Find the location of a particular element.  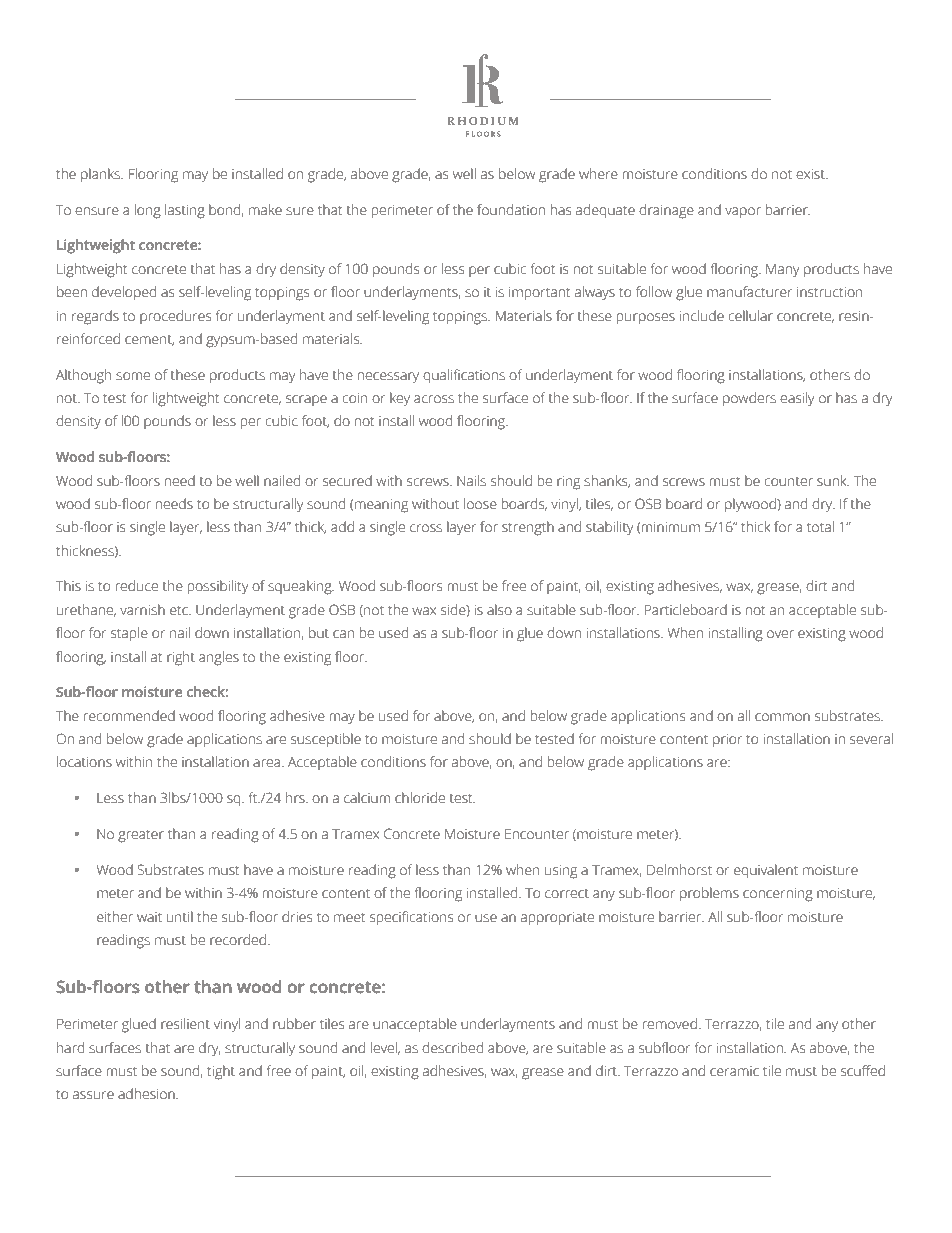

adhesion is located at coordinates (147, 1094).
